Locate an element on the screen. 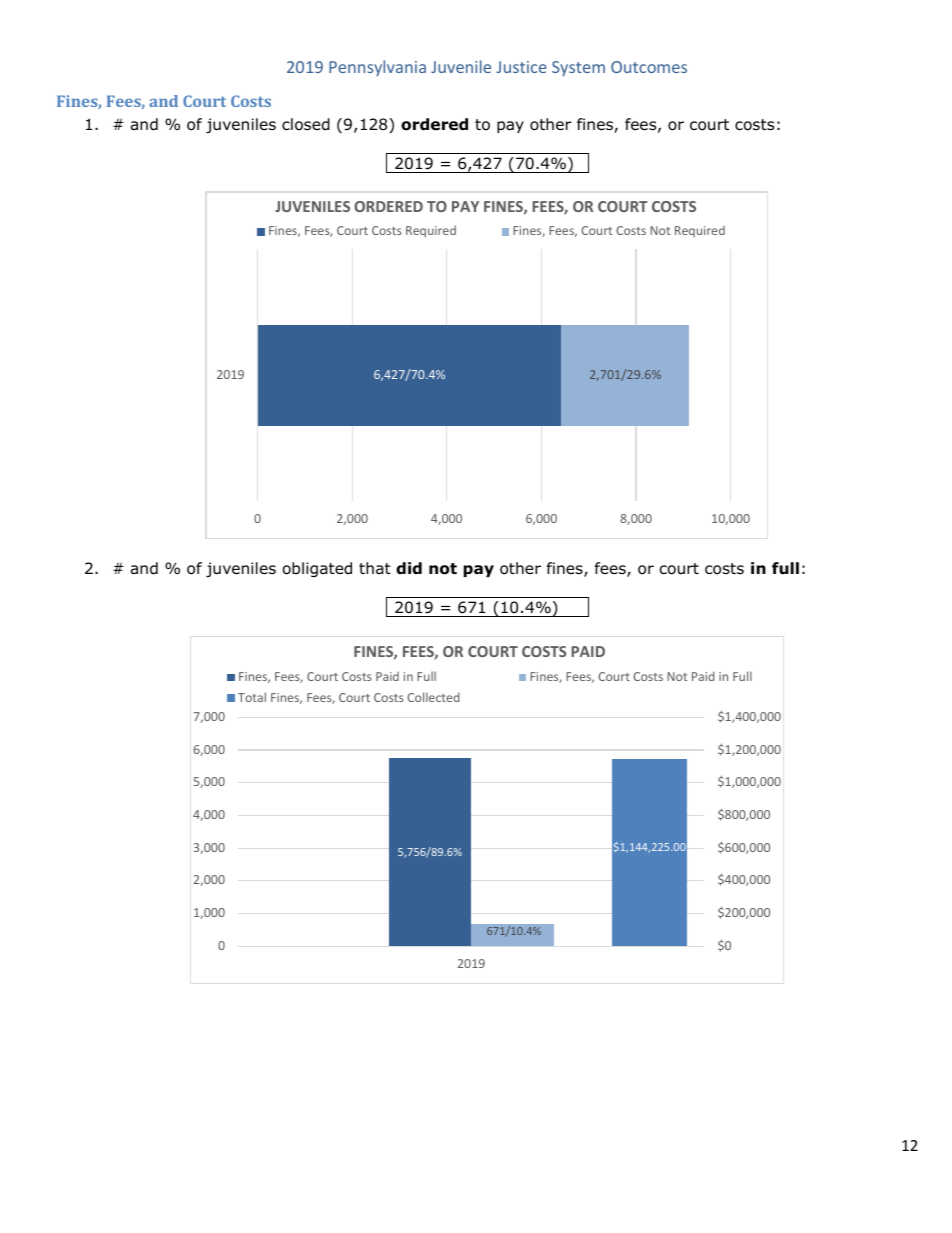  Collected is located at coordinates (433, 697).
